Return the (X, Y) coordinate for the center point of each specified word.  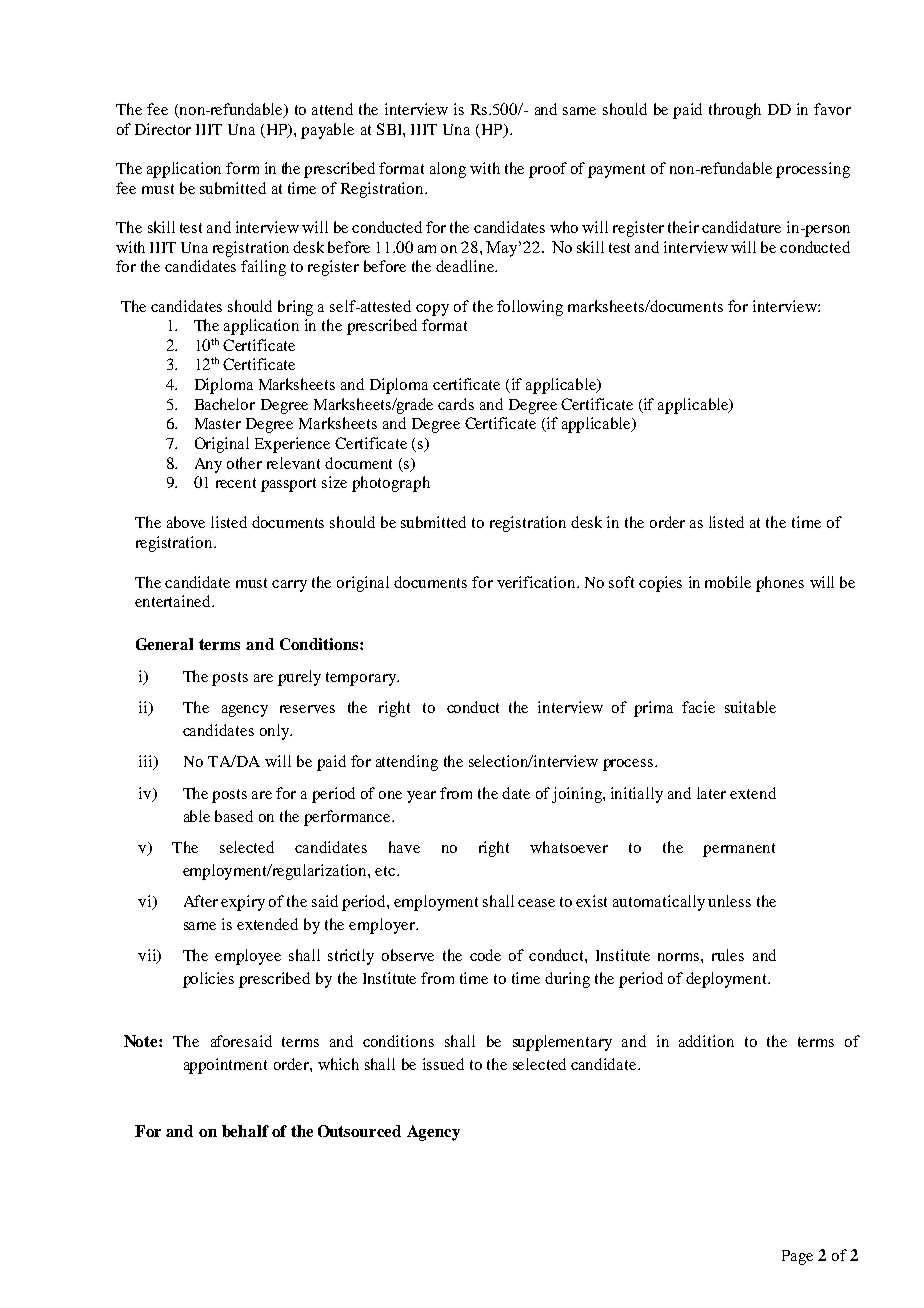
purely (299, 678)
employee (248, 957)
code (485, 955)
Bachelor (225, 404)
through (735, 111)
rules (728, 955)
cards (456, 404)
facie (698, 707)
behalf (245, 1131)
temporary (362, 679)
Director (163, 129)
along (448, 170)
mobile (728, 582)
